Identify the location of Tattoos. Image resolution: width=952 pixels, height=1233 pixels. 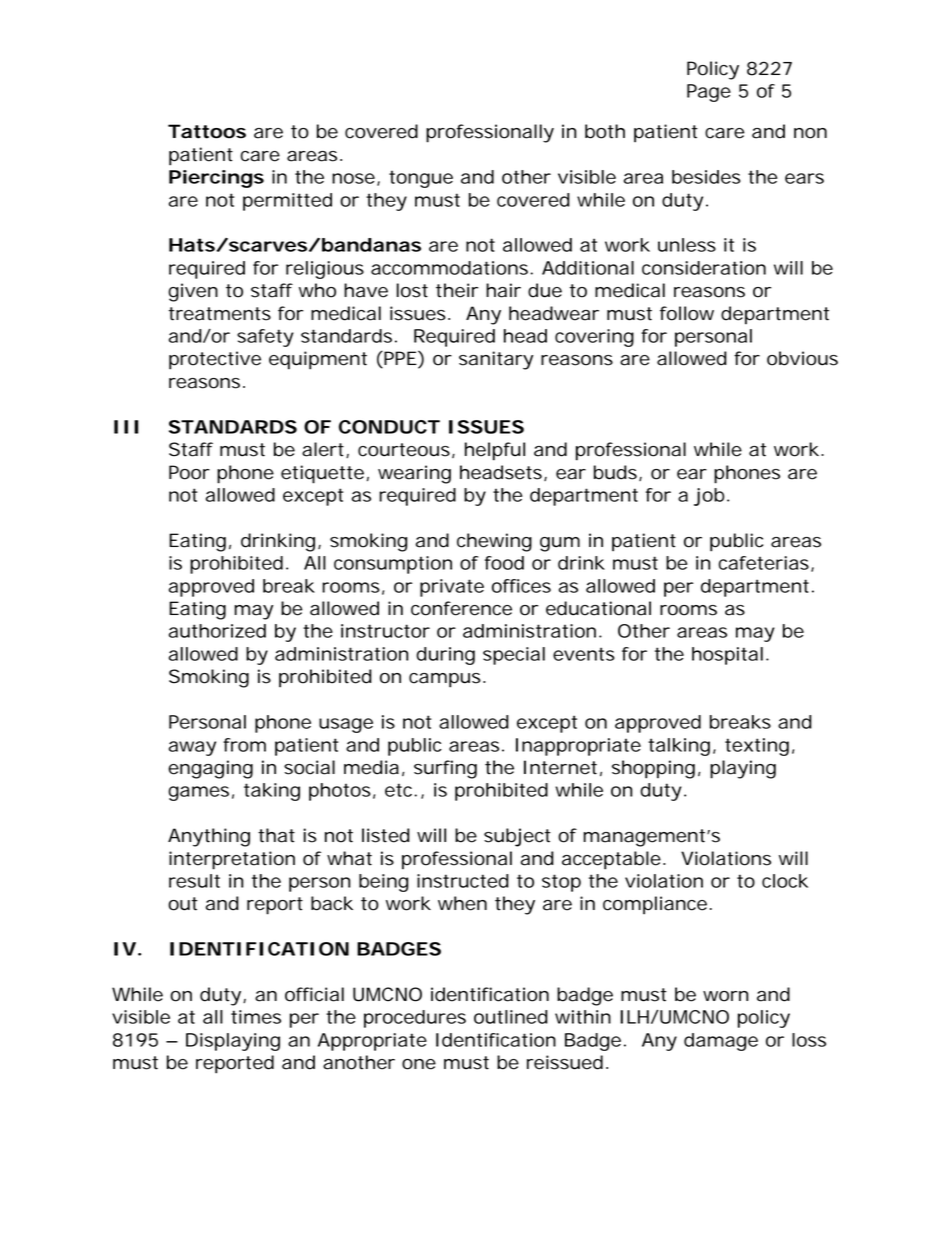
(207, 131).
